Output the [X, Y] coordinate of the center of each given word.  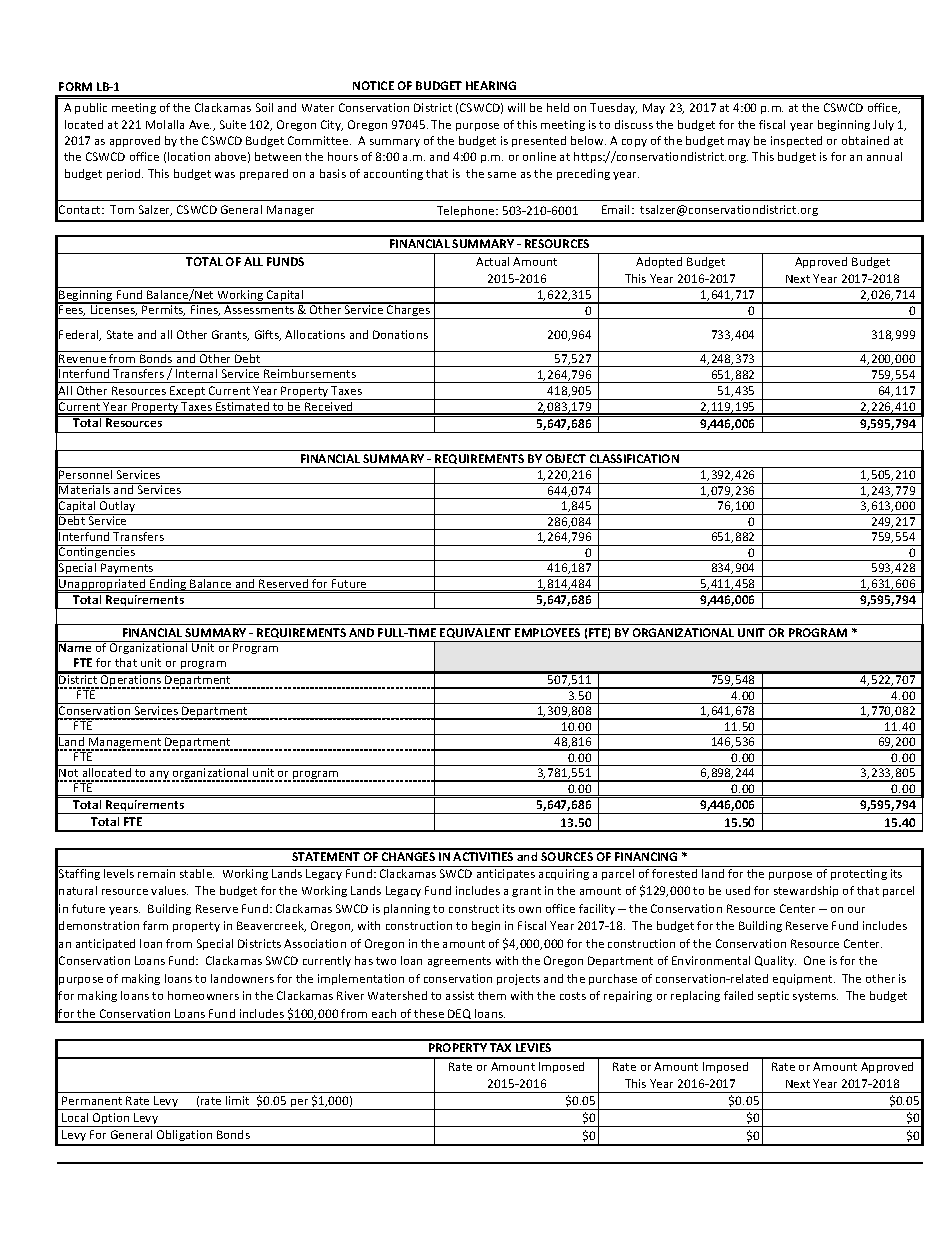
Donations [400, 334]
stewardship [806, 891]
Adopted [659, 262]
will [516, 107]
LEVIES [533, 1047]
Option [111, 1120]
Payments [127, 570]
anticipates [506, 874]
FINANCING [646, 856]
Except [188, 393]
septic [773, 996]
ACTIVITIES [483, 856]
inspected [796, 141]
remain [156, 873]
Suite [233, 124]
